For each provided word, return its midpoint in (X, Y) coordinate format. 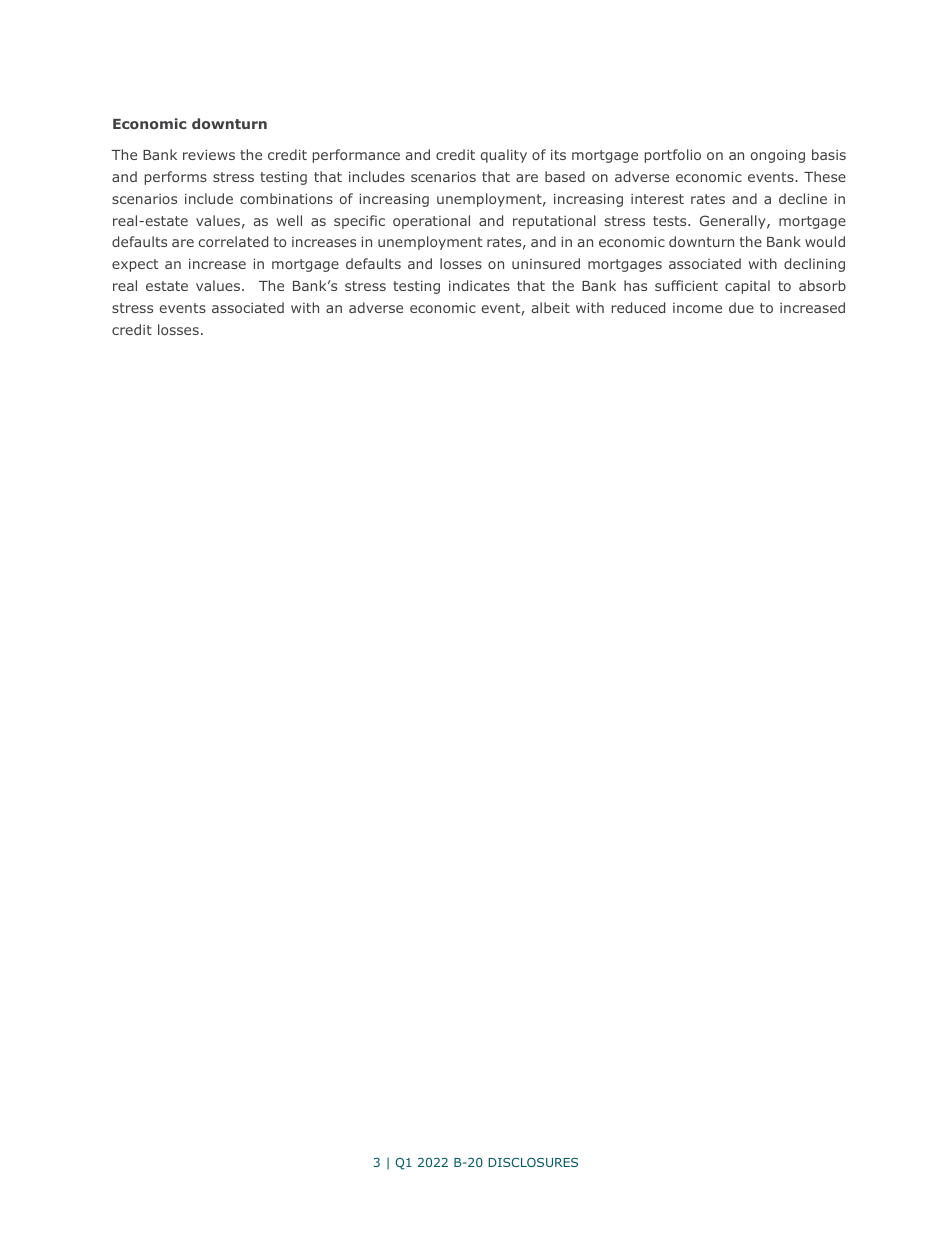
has (635, 285)
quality (504, 156)
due (741, 307)
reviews (209, 154)
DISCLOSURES (533, 1162)
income (697, 308)
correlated (233, 241)
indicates (479, 285)
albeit (551, 307)
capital (747, 287)
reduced (638, 307)
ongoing (778, 156)
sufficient (686, 285)
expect (135, 265)
